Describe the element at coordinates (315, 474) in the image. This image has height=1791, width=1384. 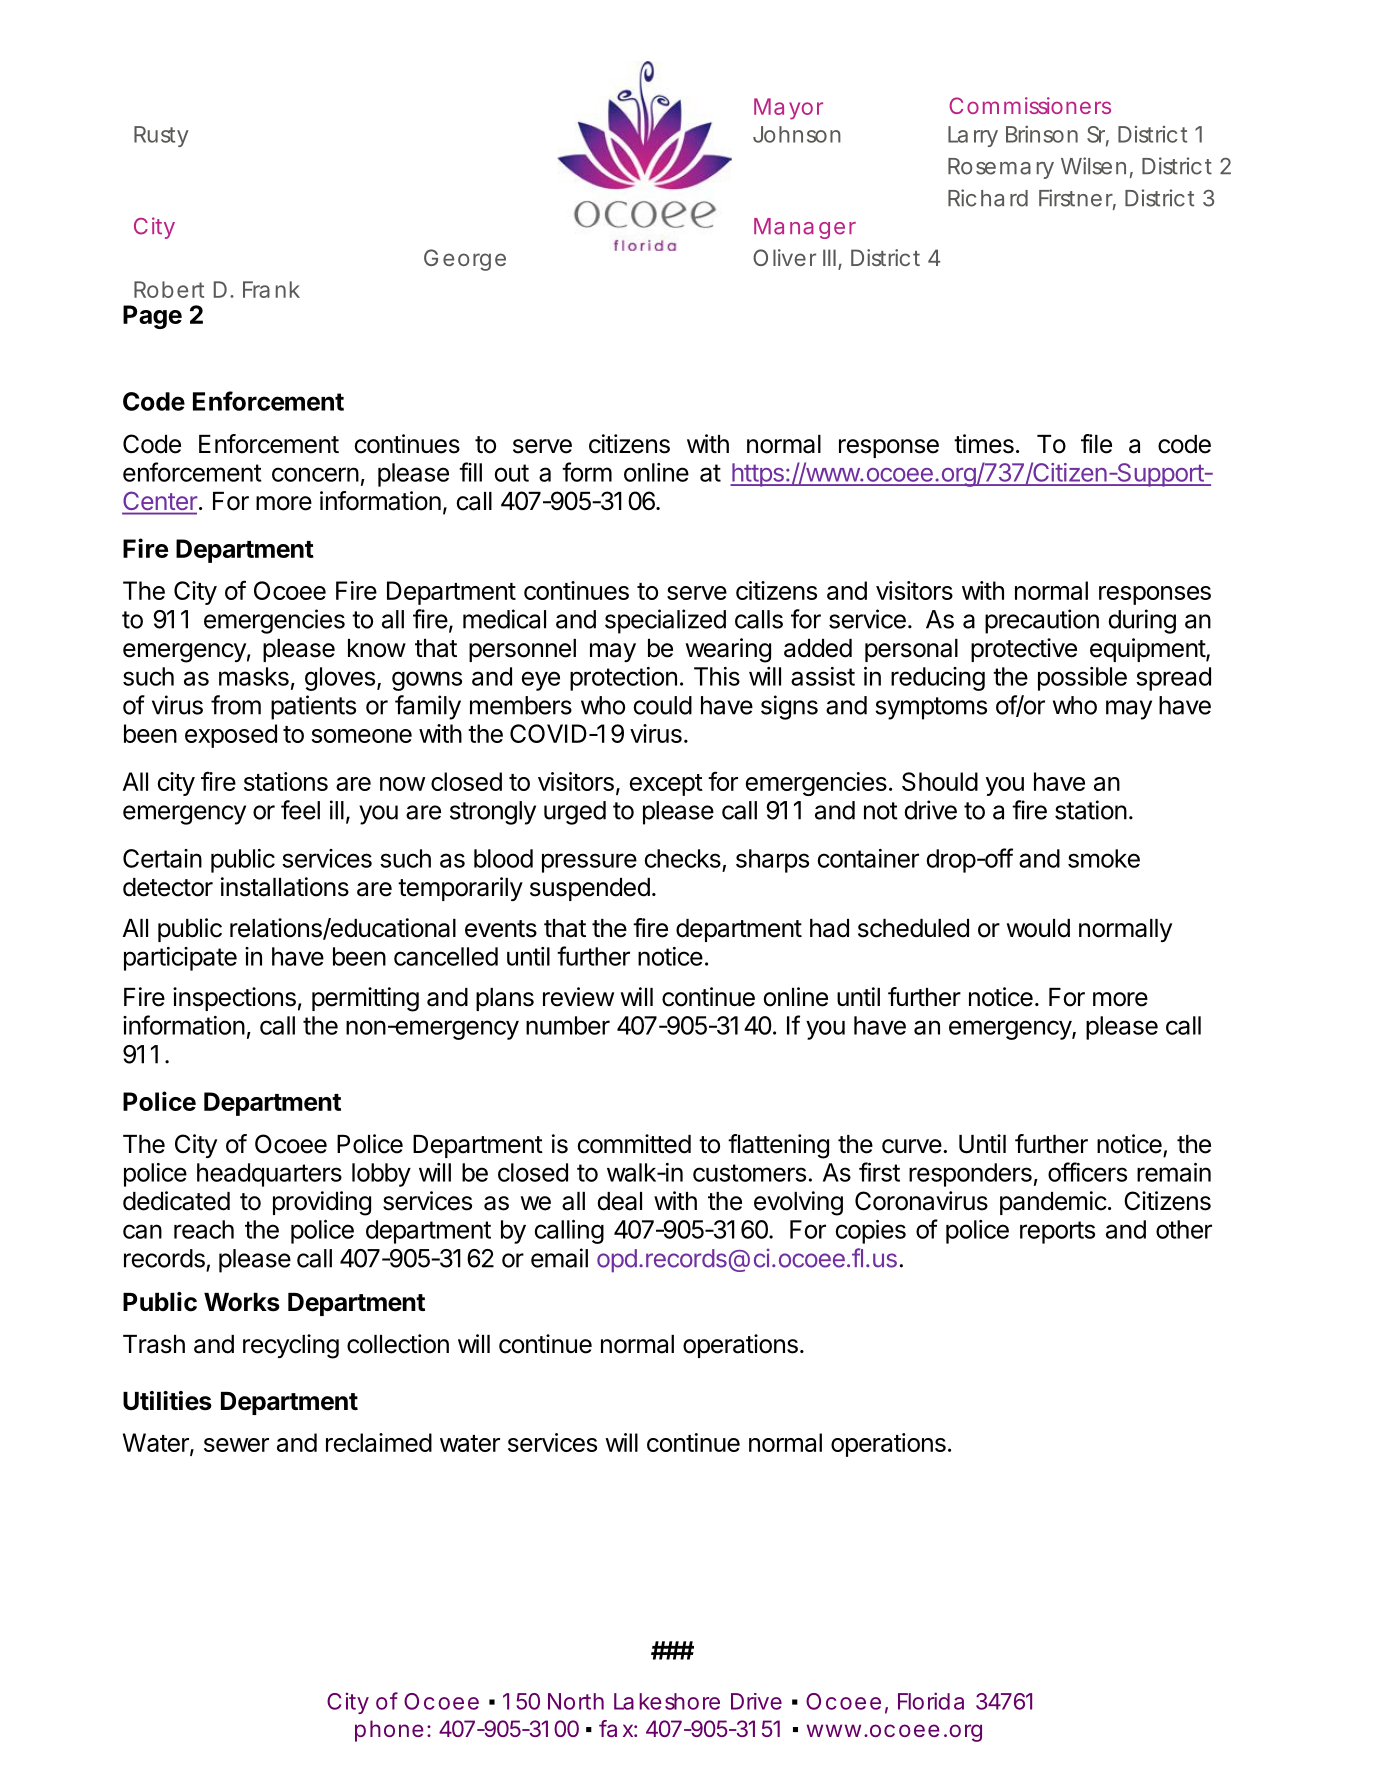
I see `concern` at that location.
